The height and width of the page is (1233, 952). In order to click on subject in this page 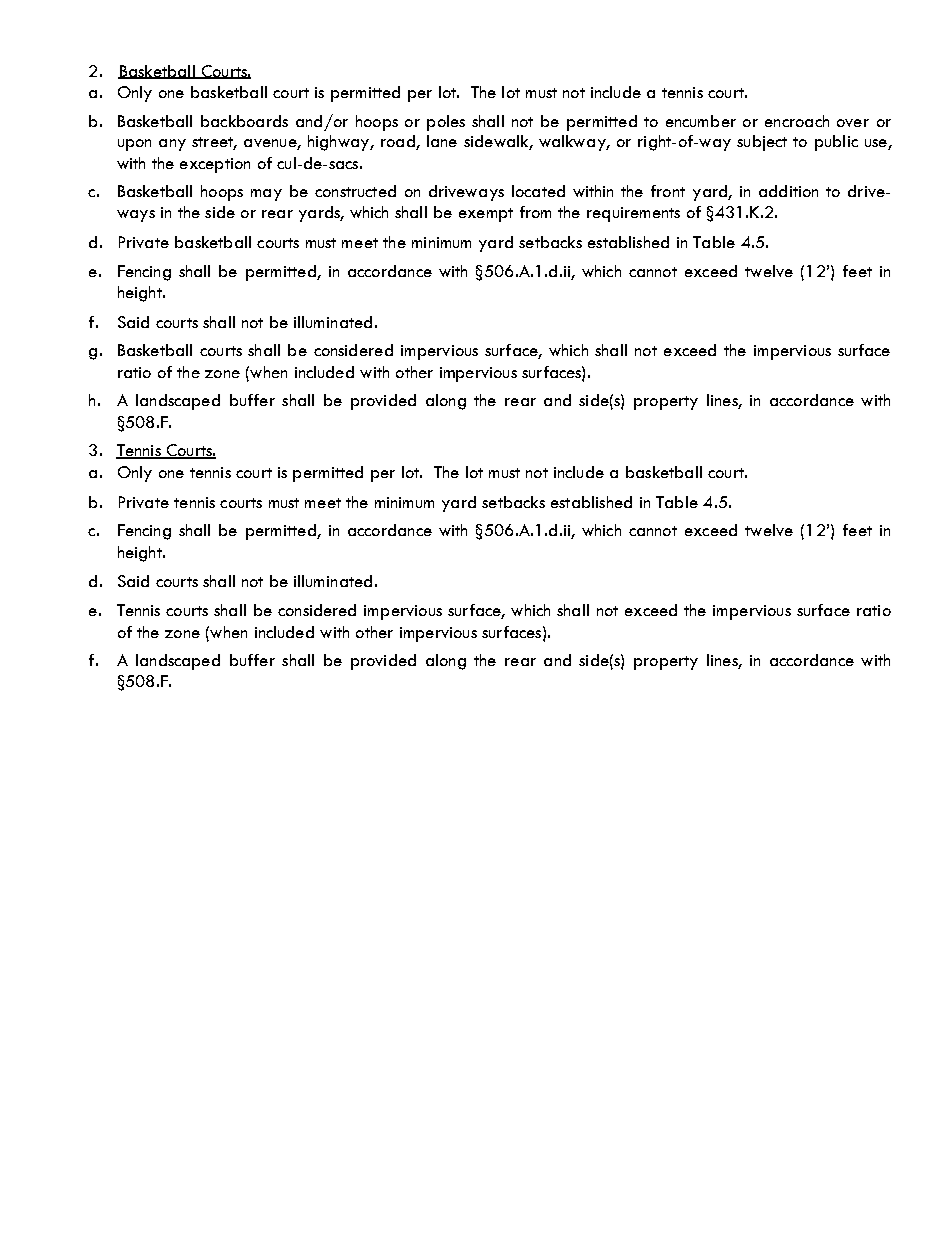, I will do `click(762, 143)`.
